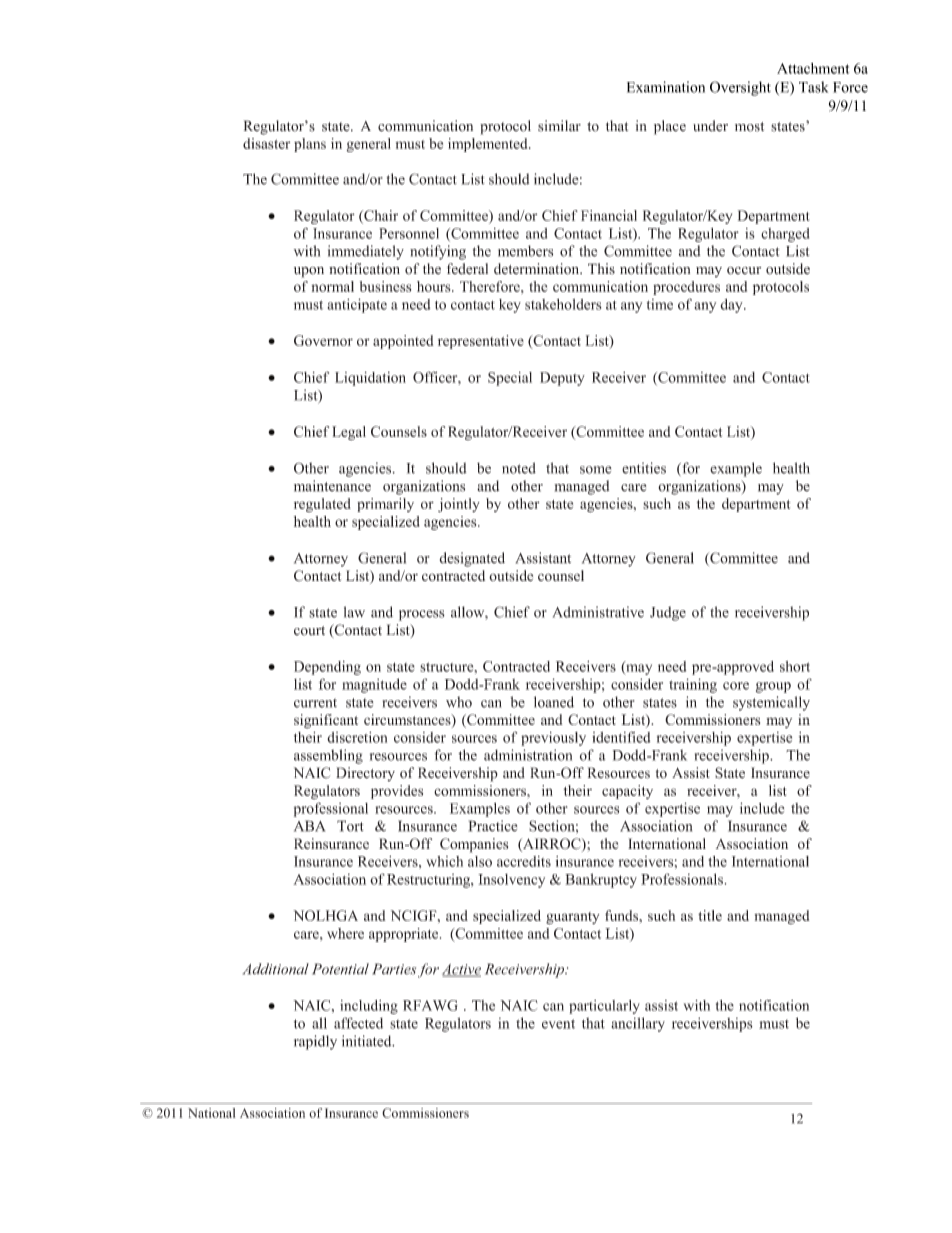 Image resolution: width=952 pixels, height=1233 pixels. Describe the element at coordinates (813, 87) in the screenshot. I see `Task` at that location.
